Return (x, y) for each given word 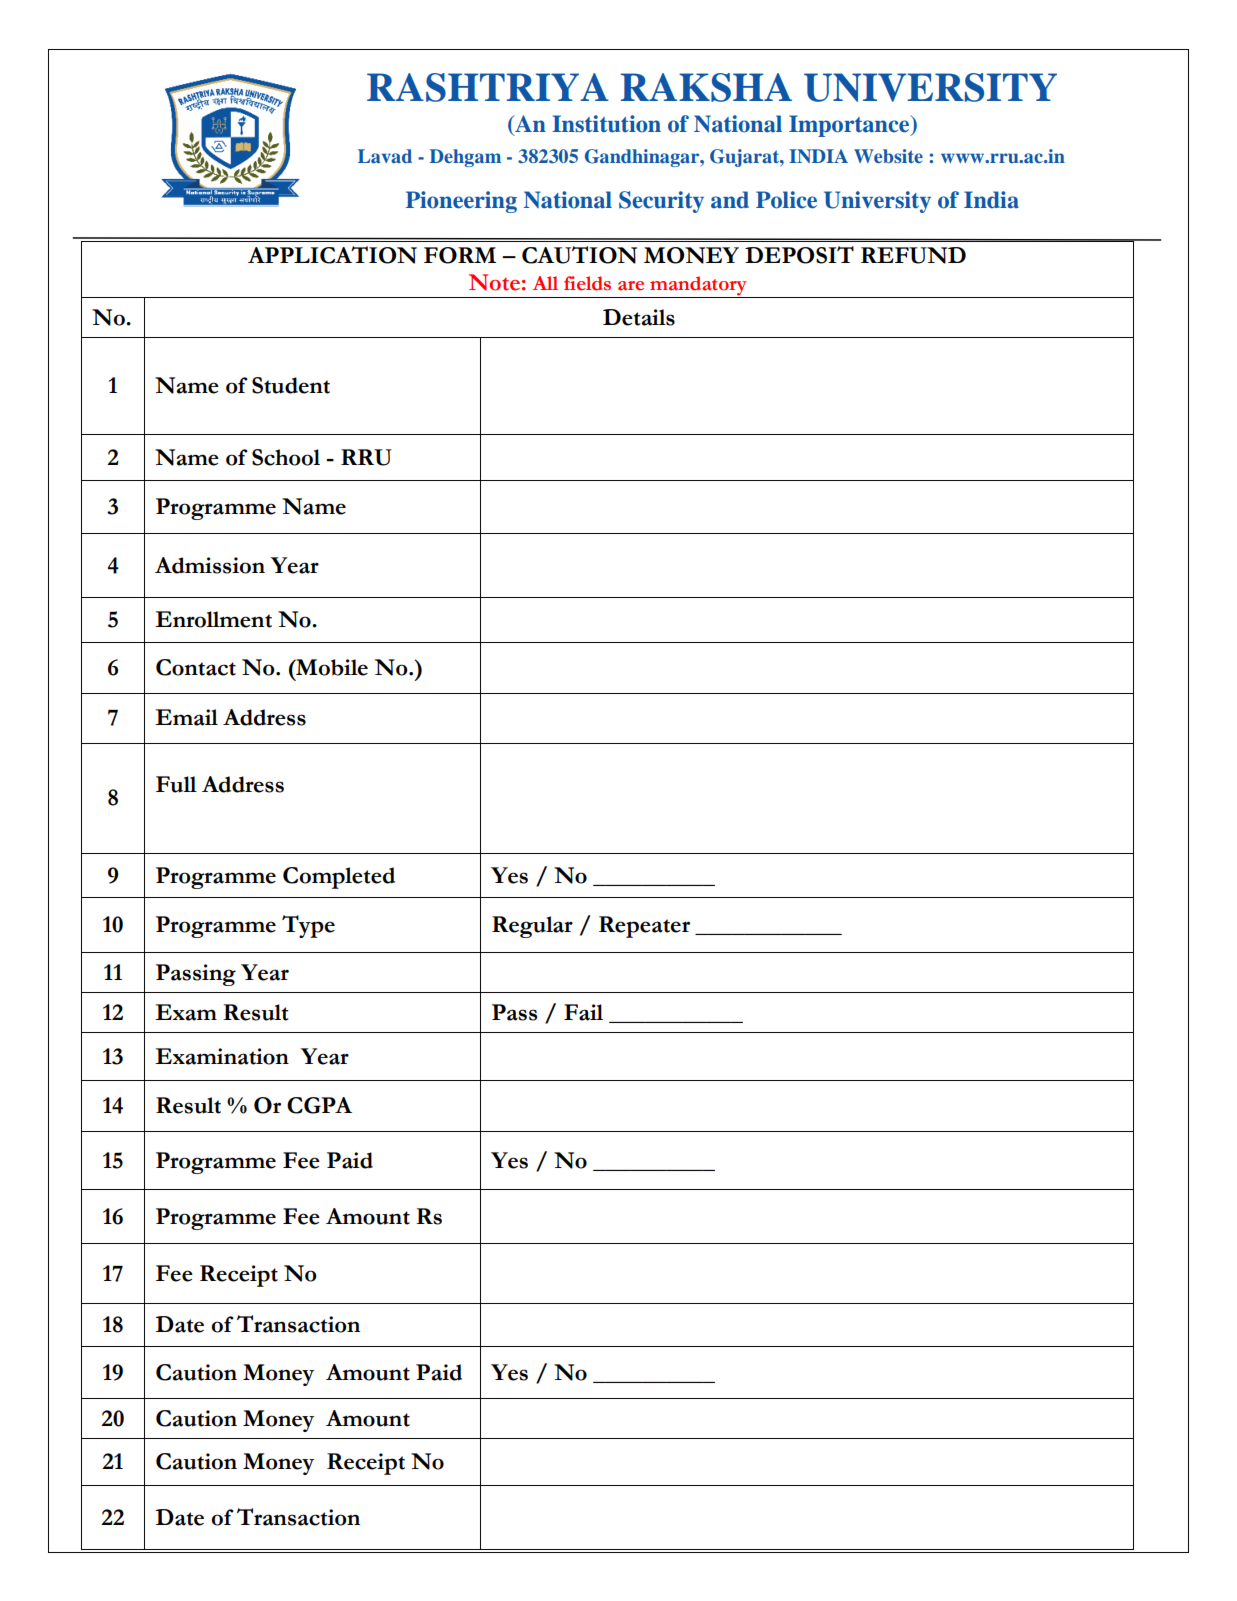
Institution (606, 124)
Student (291, 385)
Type (308, 926)
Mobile (331, 667)
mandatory (698, 287)
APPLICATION (332, 255)
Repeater (644, 927)
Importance (850, 126)
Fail (583, 1012)
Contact (196, 667)
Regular (532, 927)
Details (639, 317)
